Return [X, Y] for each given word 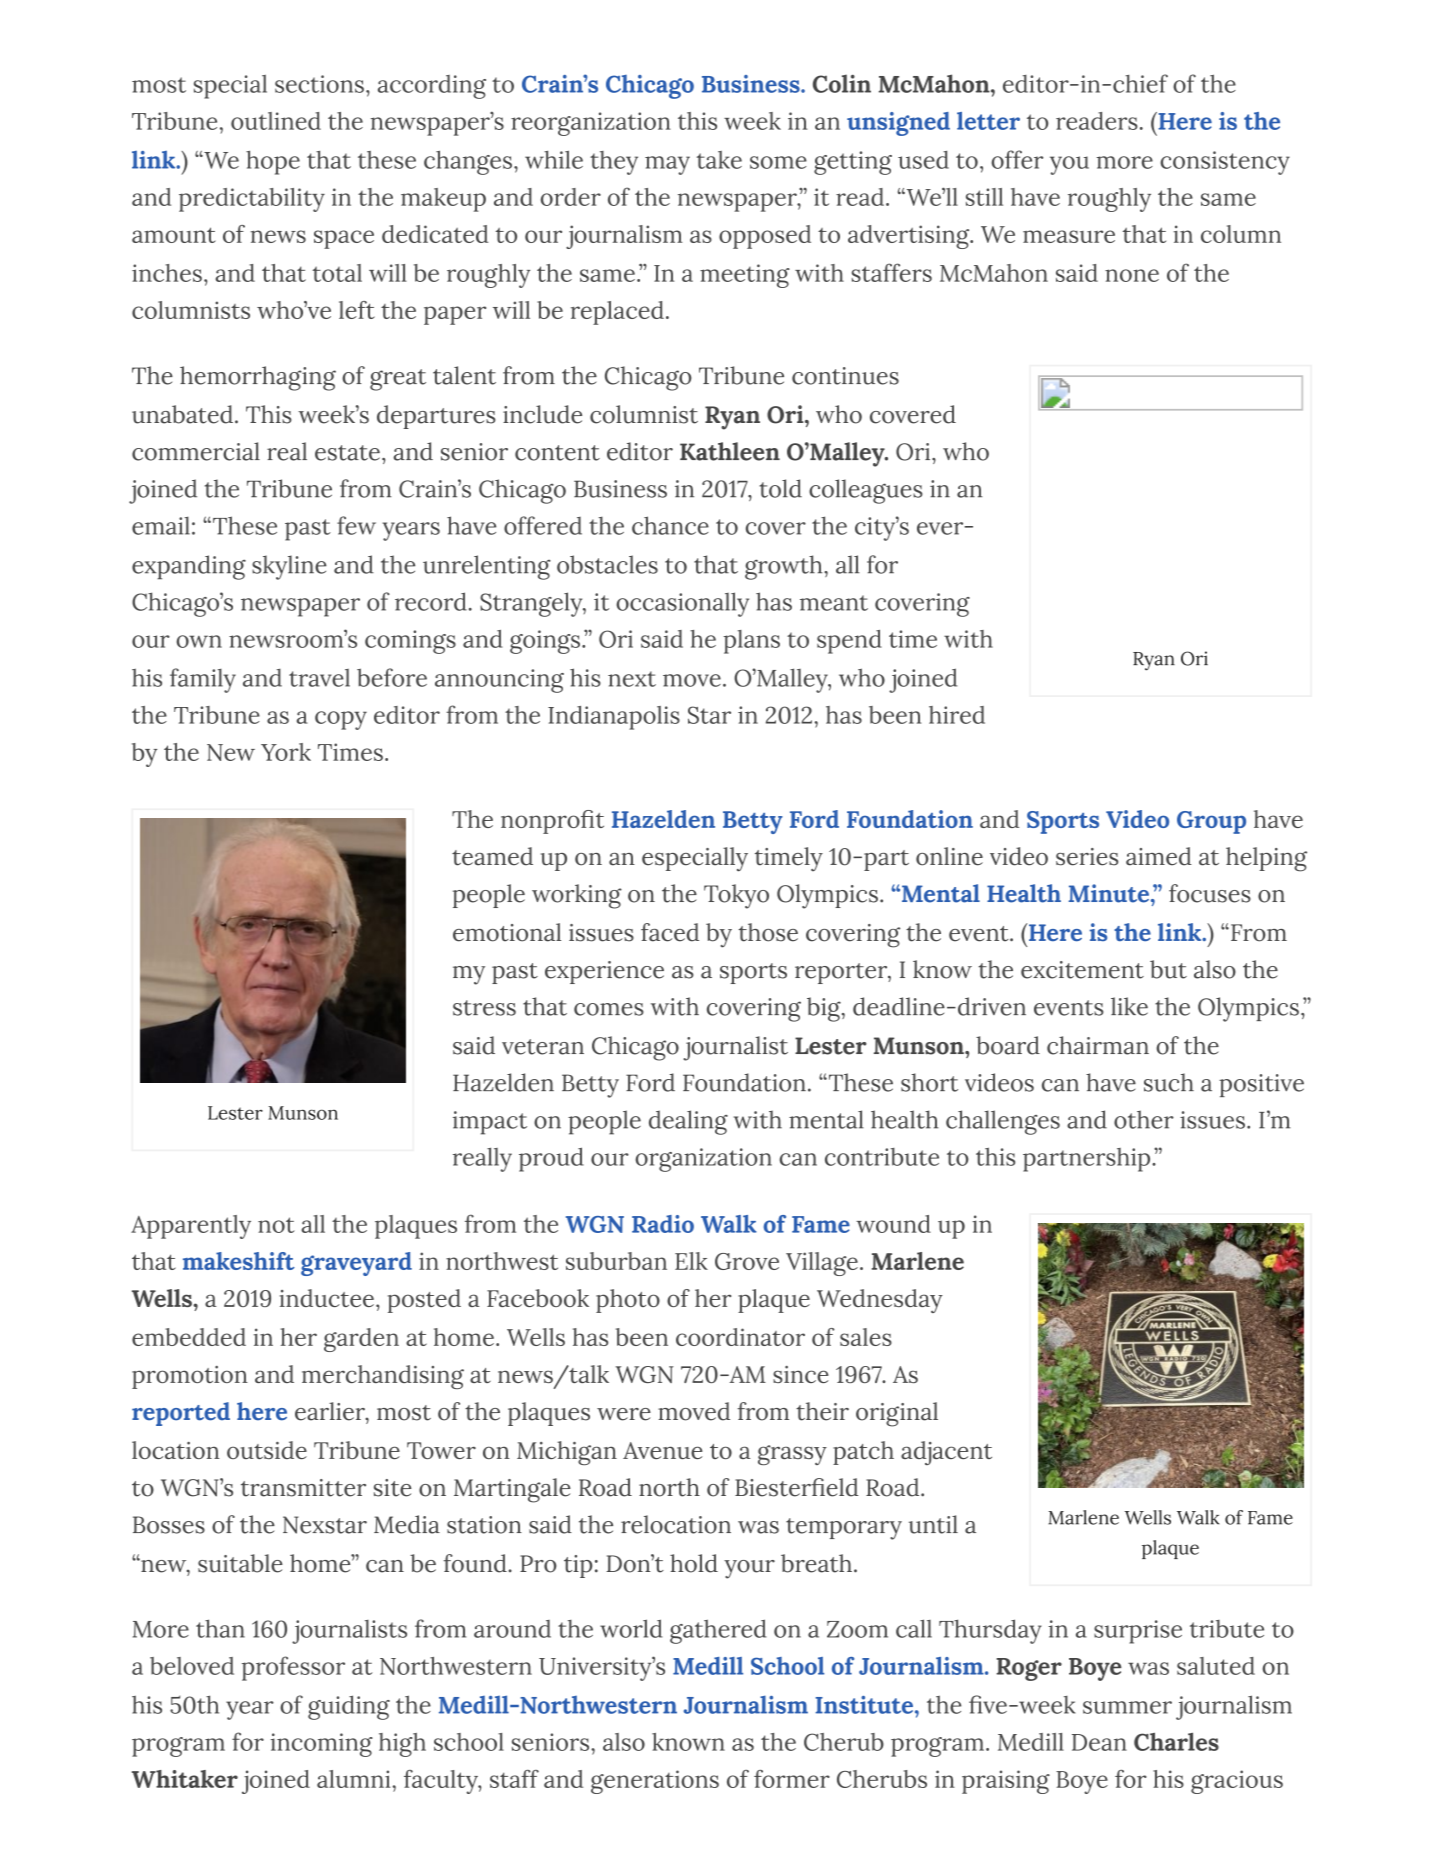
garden [361, 1340]
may [667, 165]
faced [670, 932]
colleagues [866, 491]
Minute [1110, 893]
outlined [276, 121]
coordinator [740, 1337]
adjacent [946, 1453]
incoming [322, 1745]
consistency [1225, 163]
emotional [507, 932]
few [356, 525]
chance [670, 525]
